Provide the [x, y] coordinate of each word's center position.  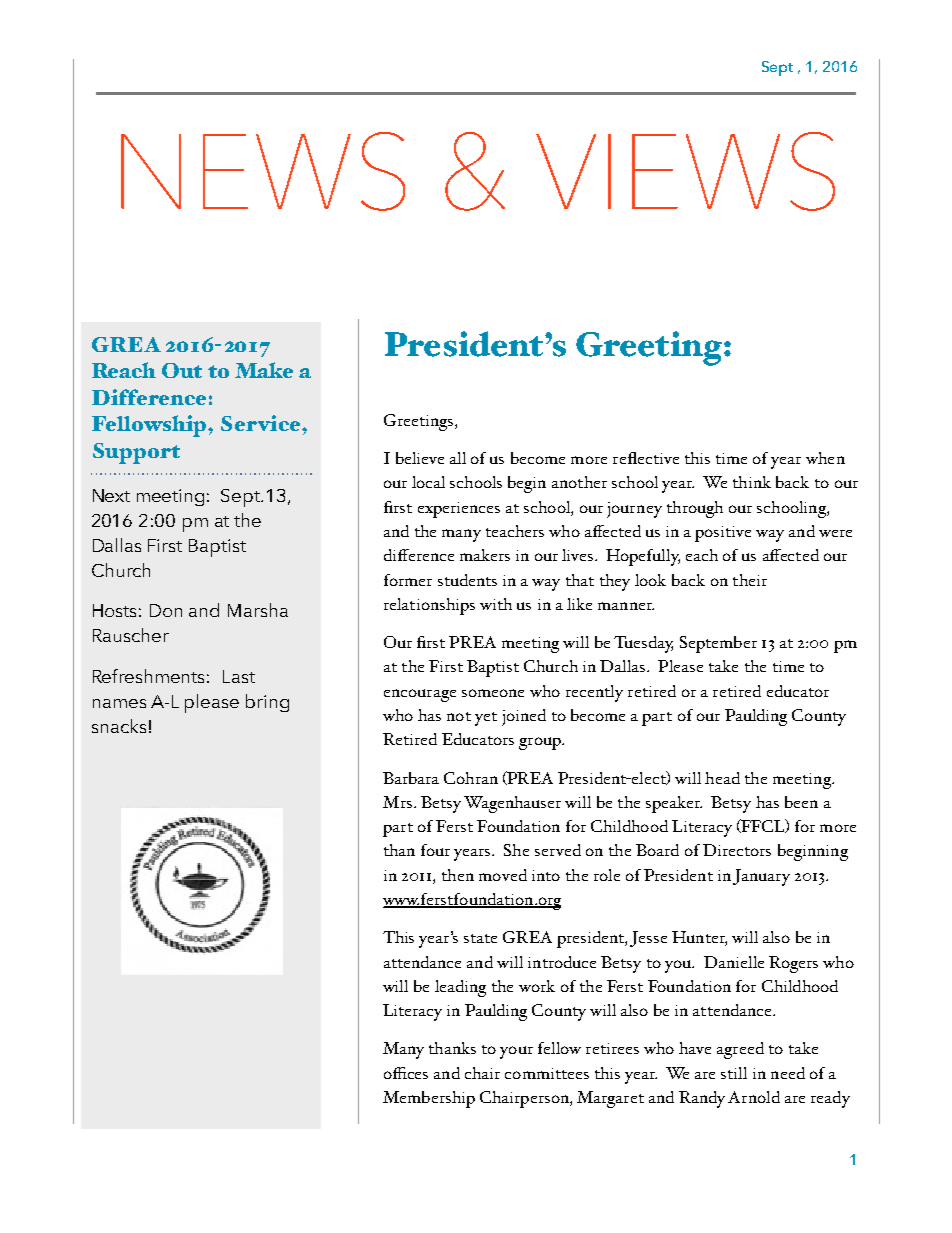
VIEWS [685, 171]
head [722, 778]
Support [136, 453]
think [752, 482]
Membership [429, 1099]
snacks [119, 726]
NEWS [263, 171]
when [825, 458]
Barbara [411, 778]
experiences [459, 510]
